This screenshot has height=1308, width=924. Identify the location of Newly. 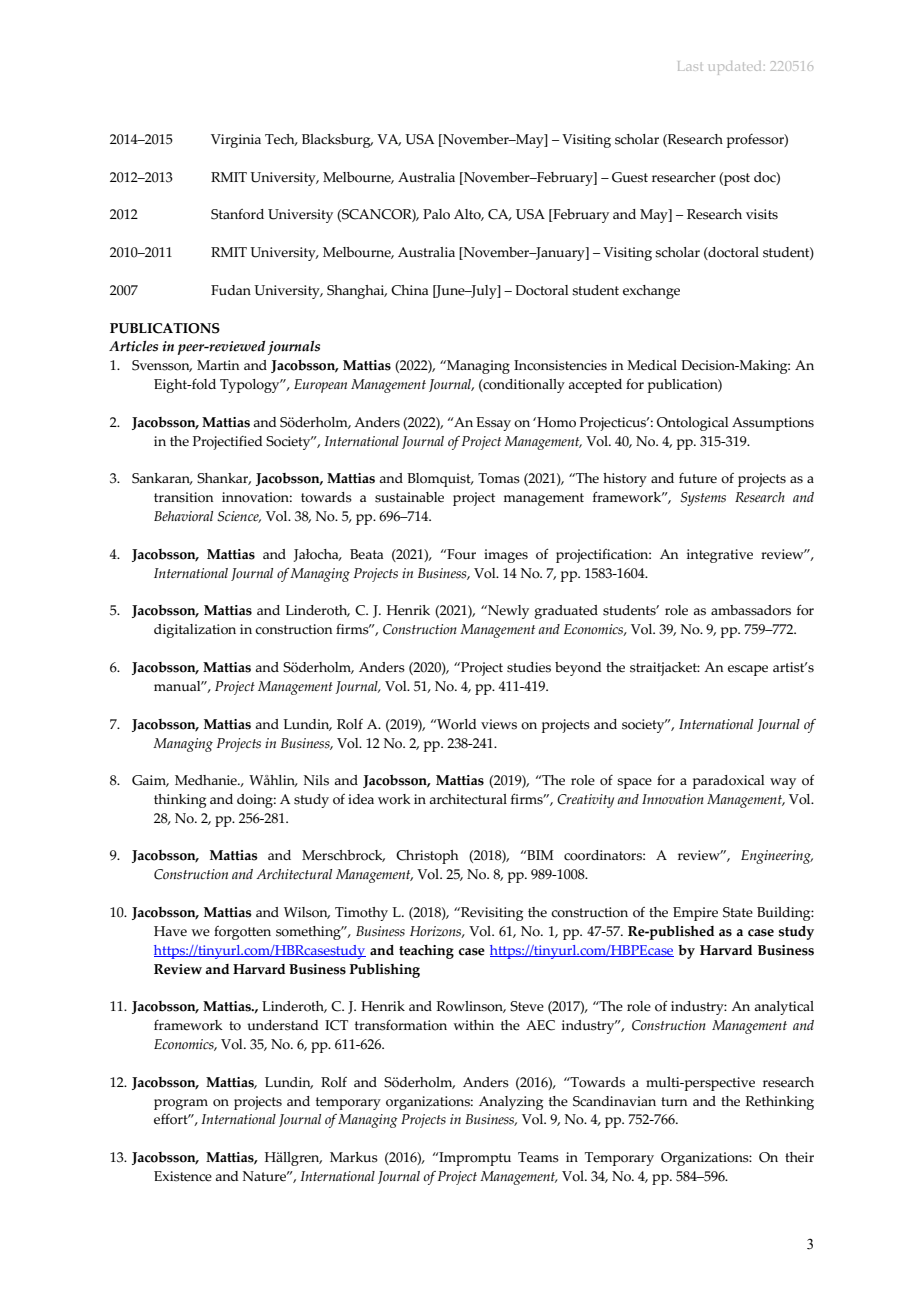
(507, 612).
